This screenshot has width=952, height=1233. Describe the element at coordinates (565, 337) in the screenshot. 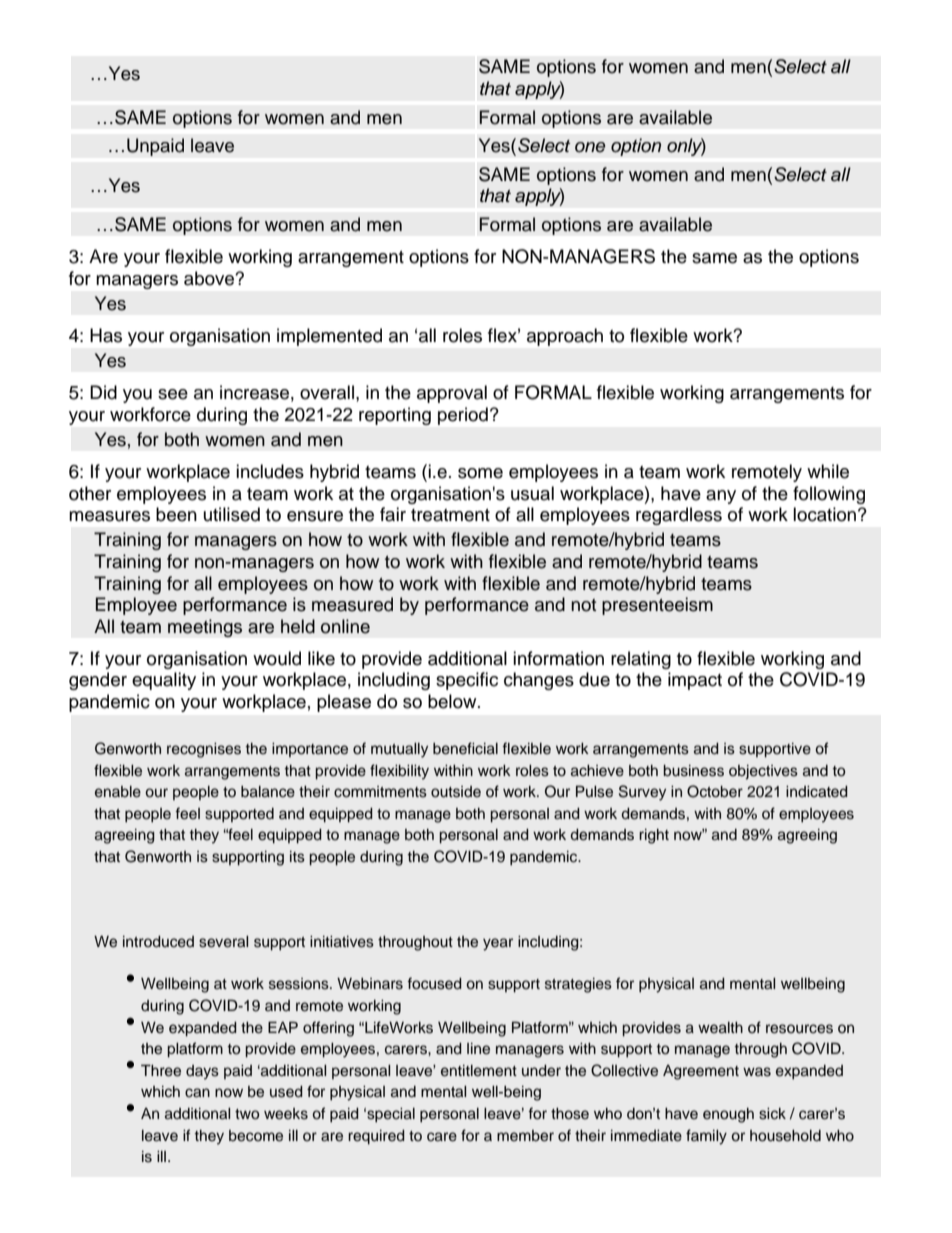

I see `approach` at that location.
